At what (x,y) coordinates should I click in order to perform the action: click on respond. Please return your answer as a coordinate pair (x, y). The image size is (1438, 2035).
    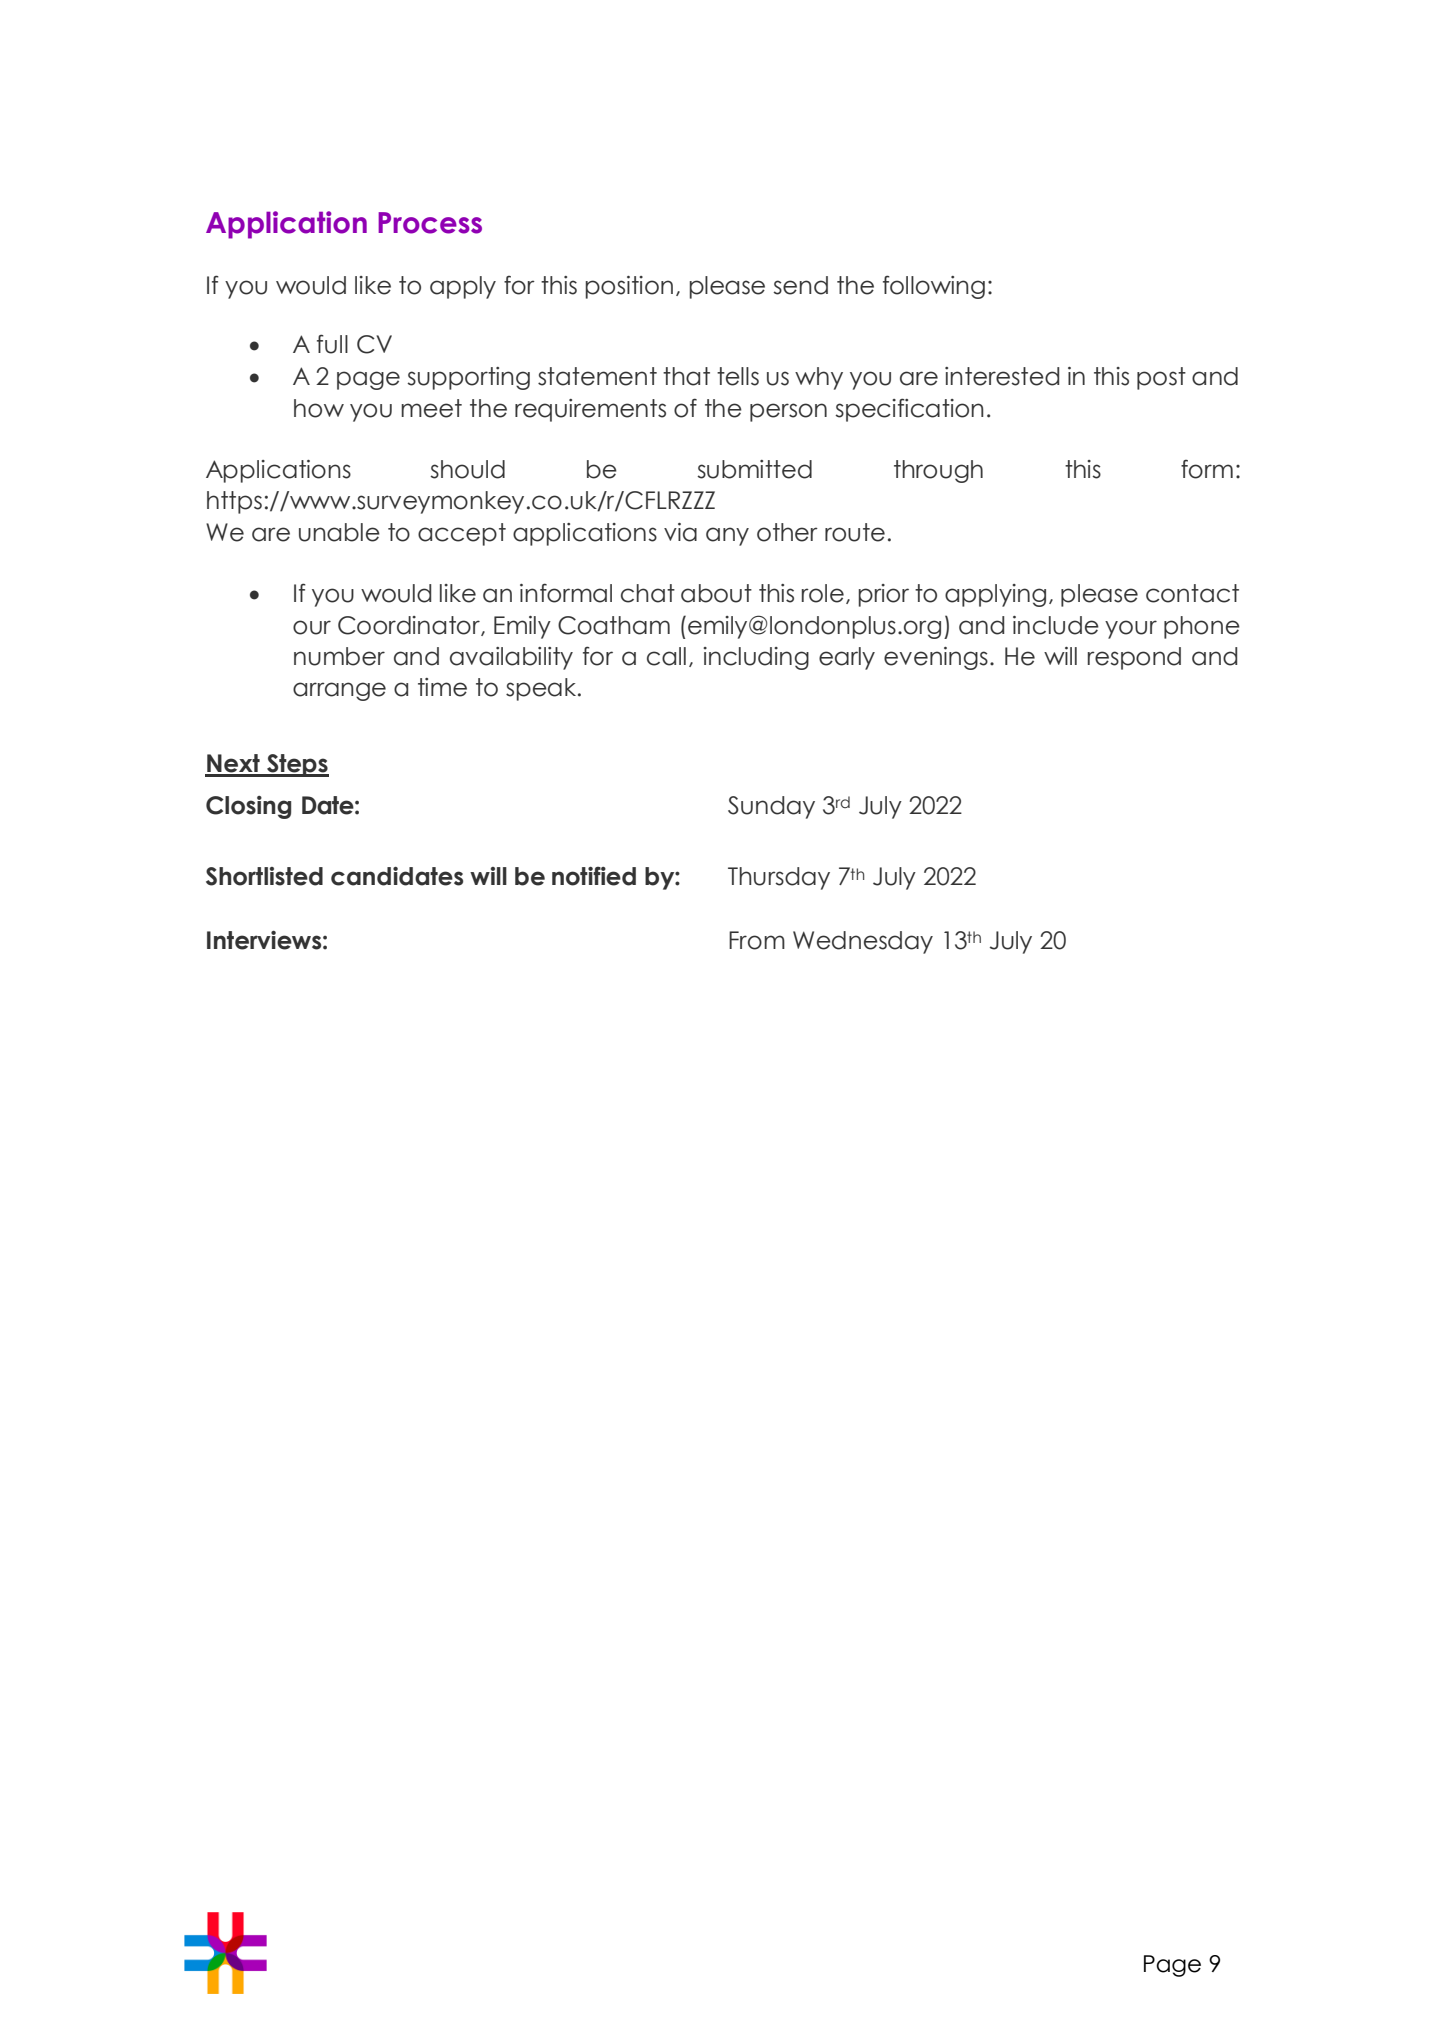
    Looking at the image, I should click on (1134, 658).
